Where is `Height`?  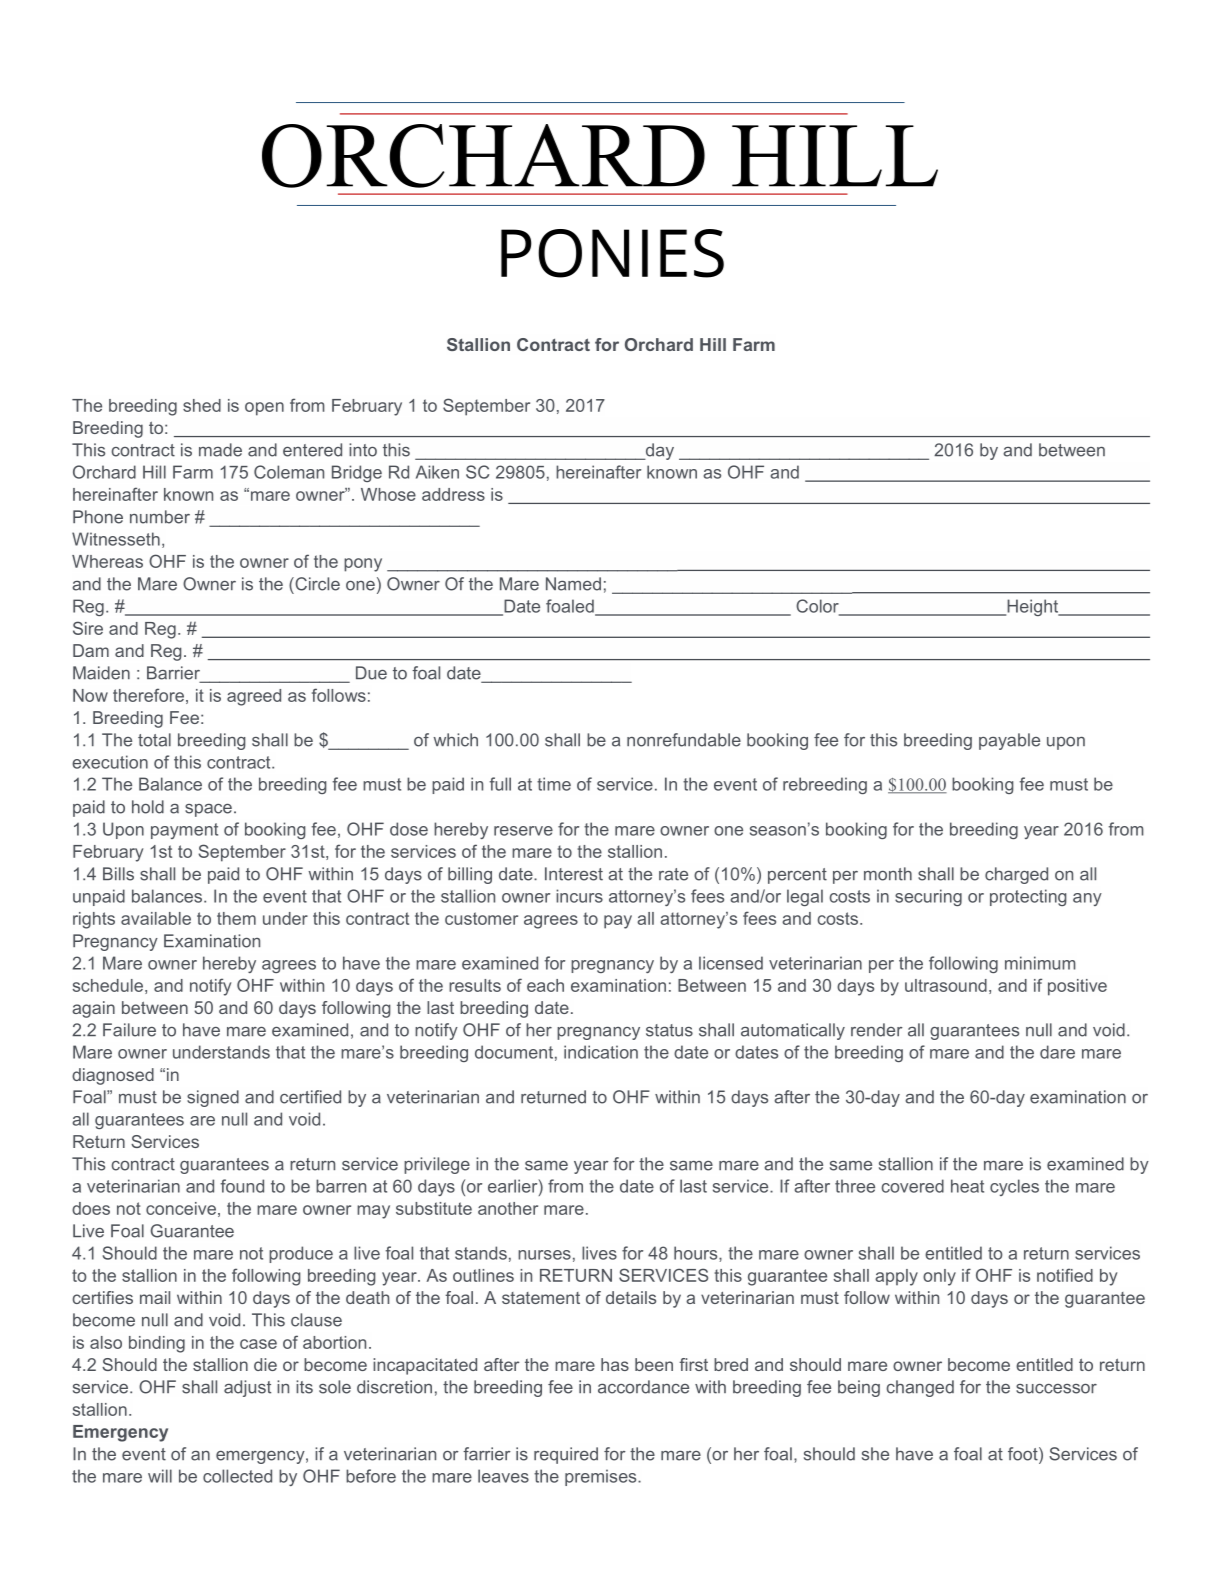
Height is located at coordinates (1033, 607).
